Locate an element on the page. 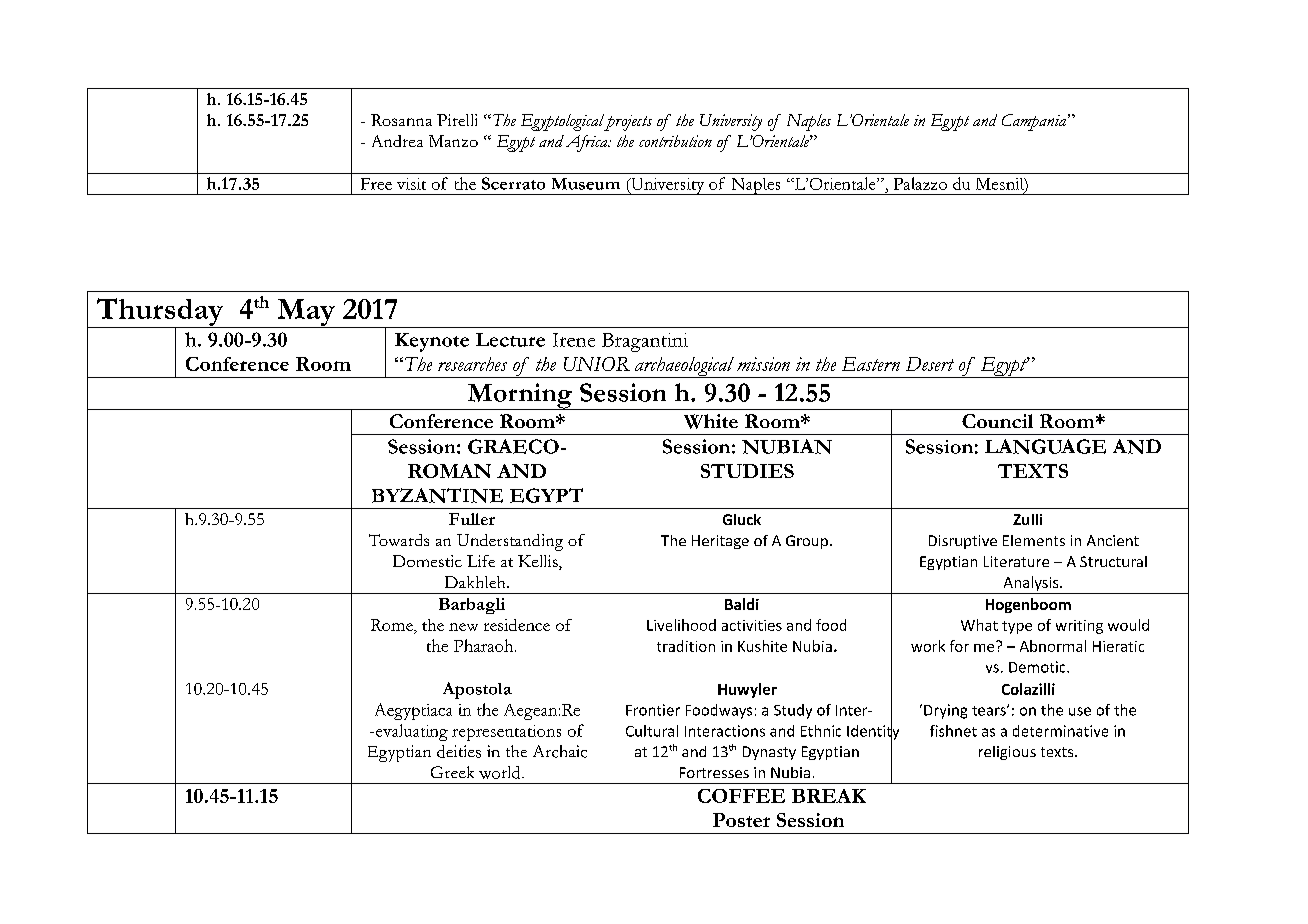 This document has width=1308, height=924. BYZANTINE is located at coordinates (437, 495).
